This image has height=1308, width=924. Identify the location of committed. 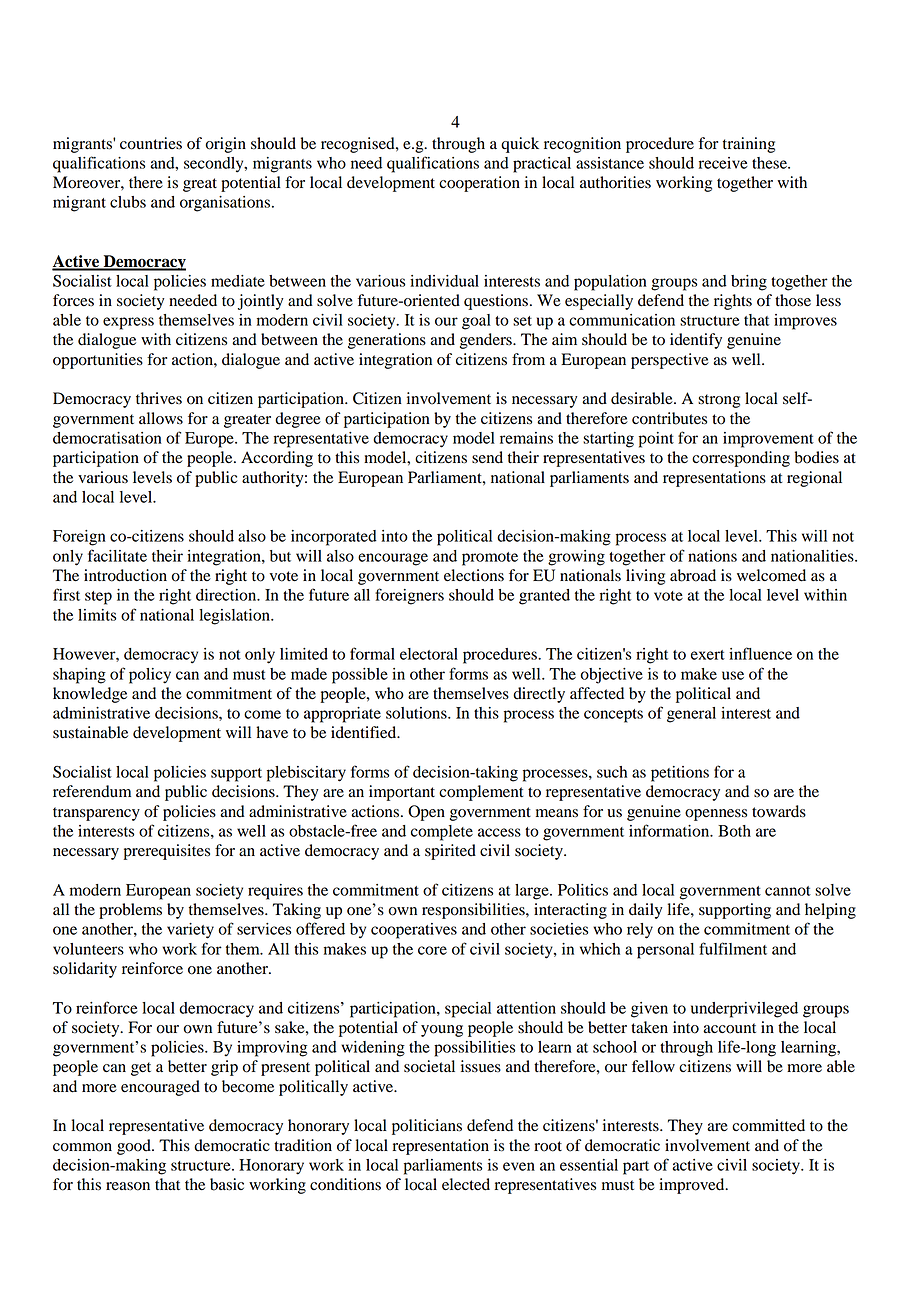
(768, 1125).
